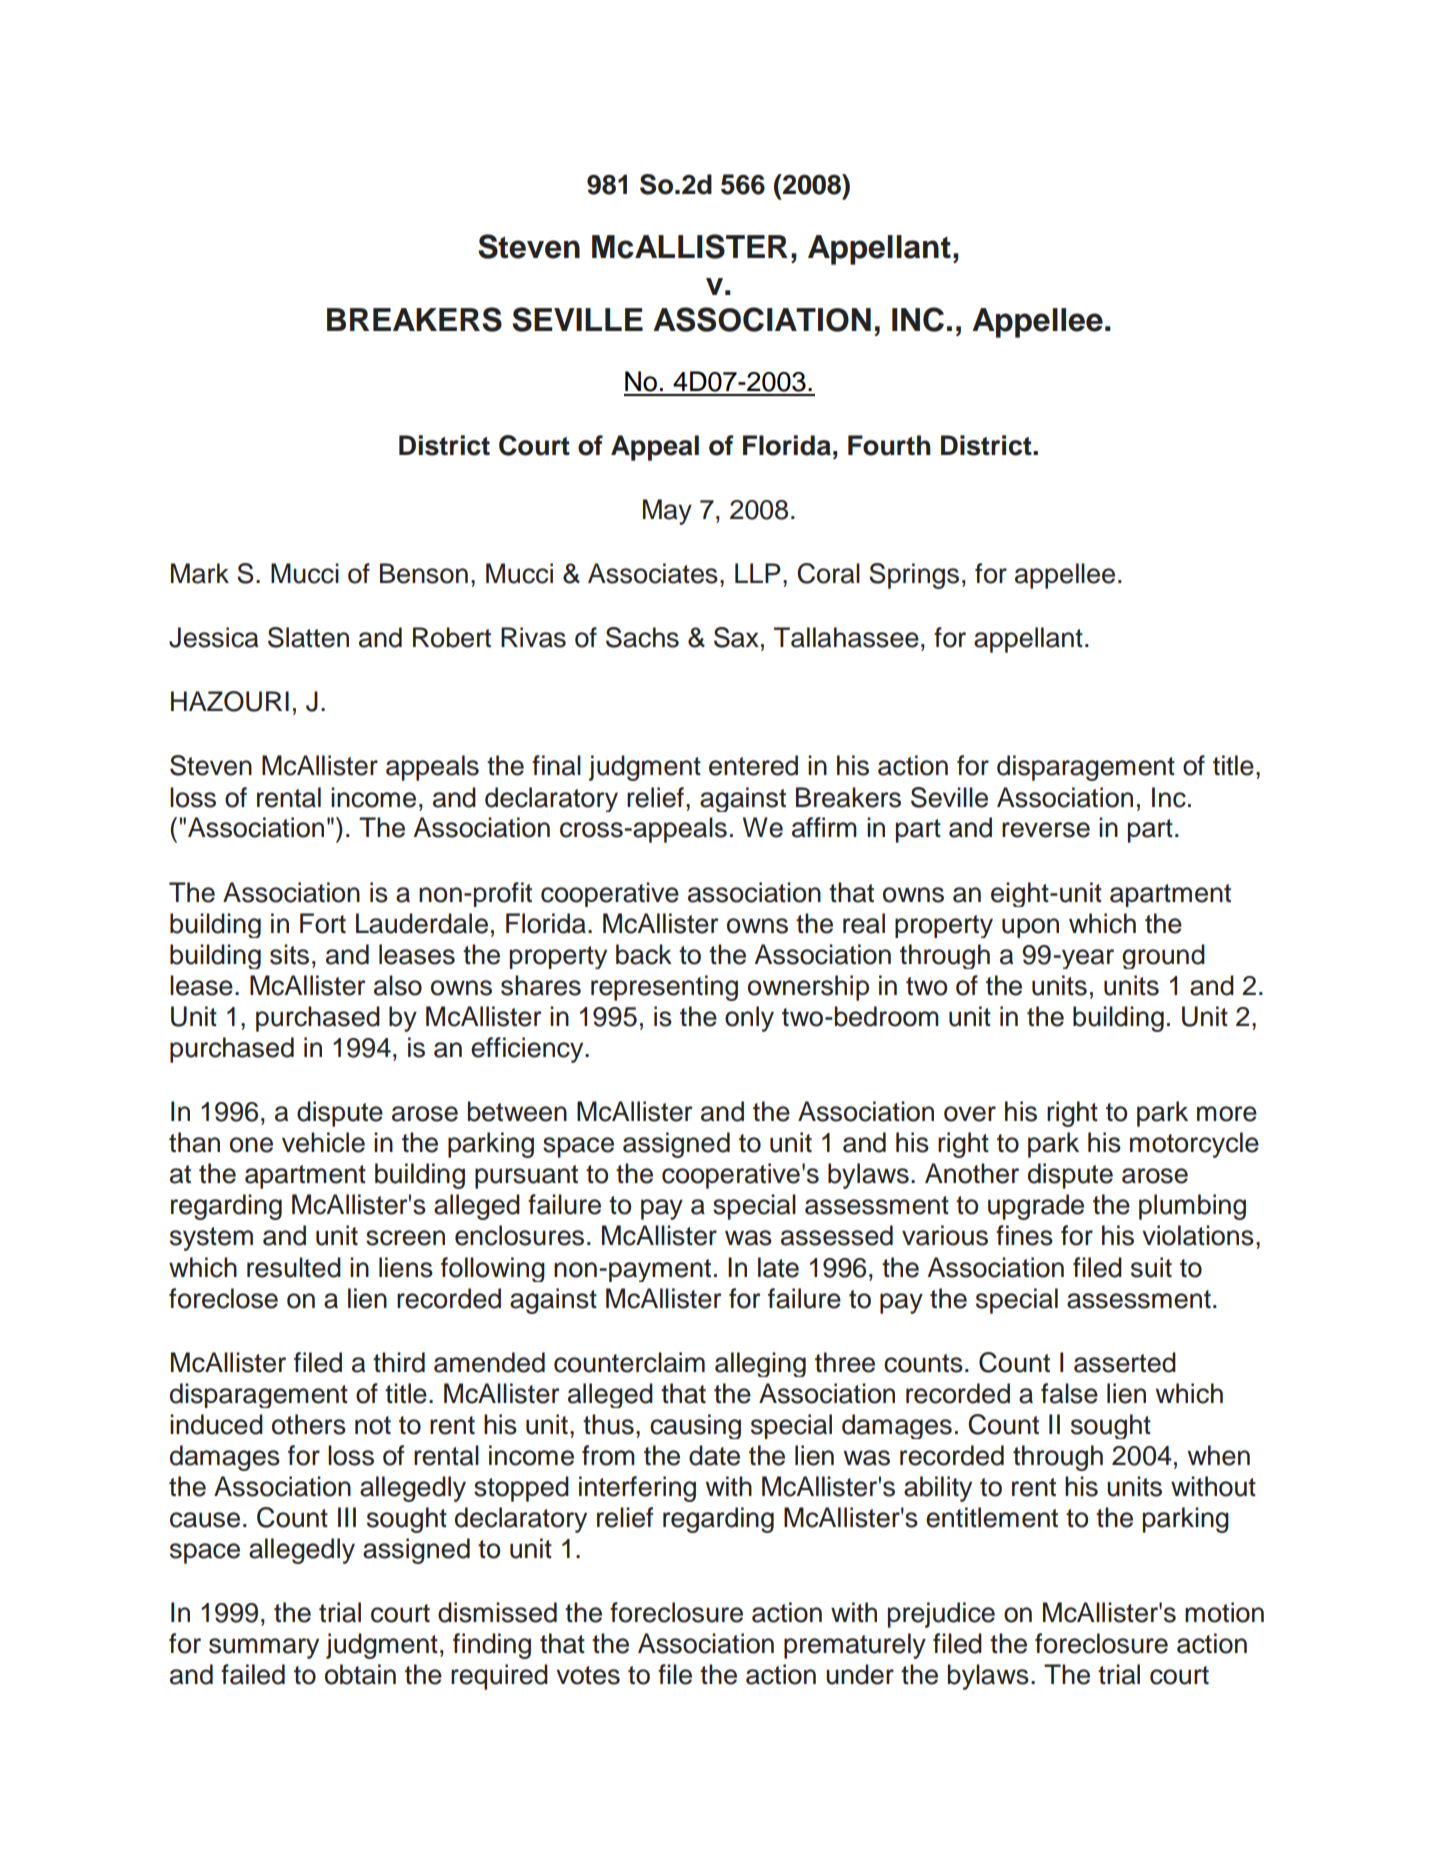  I want to click on votes, so click(588, 1675).
